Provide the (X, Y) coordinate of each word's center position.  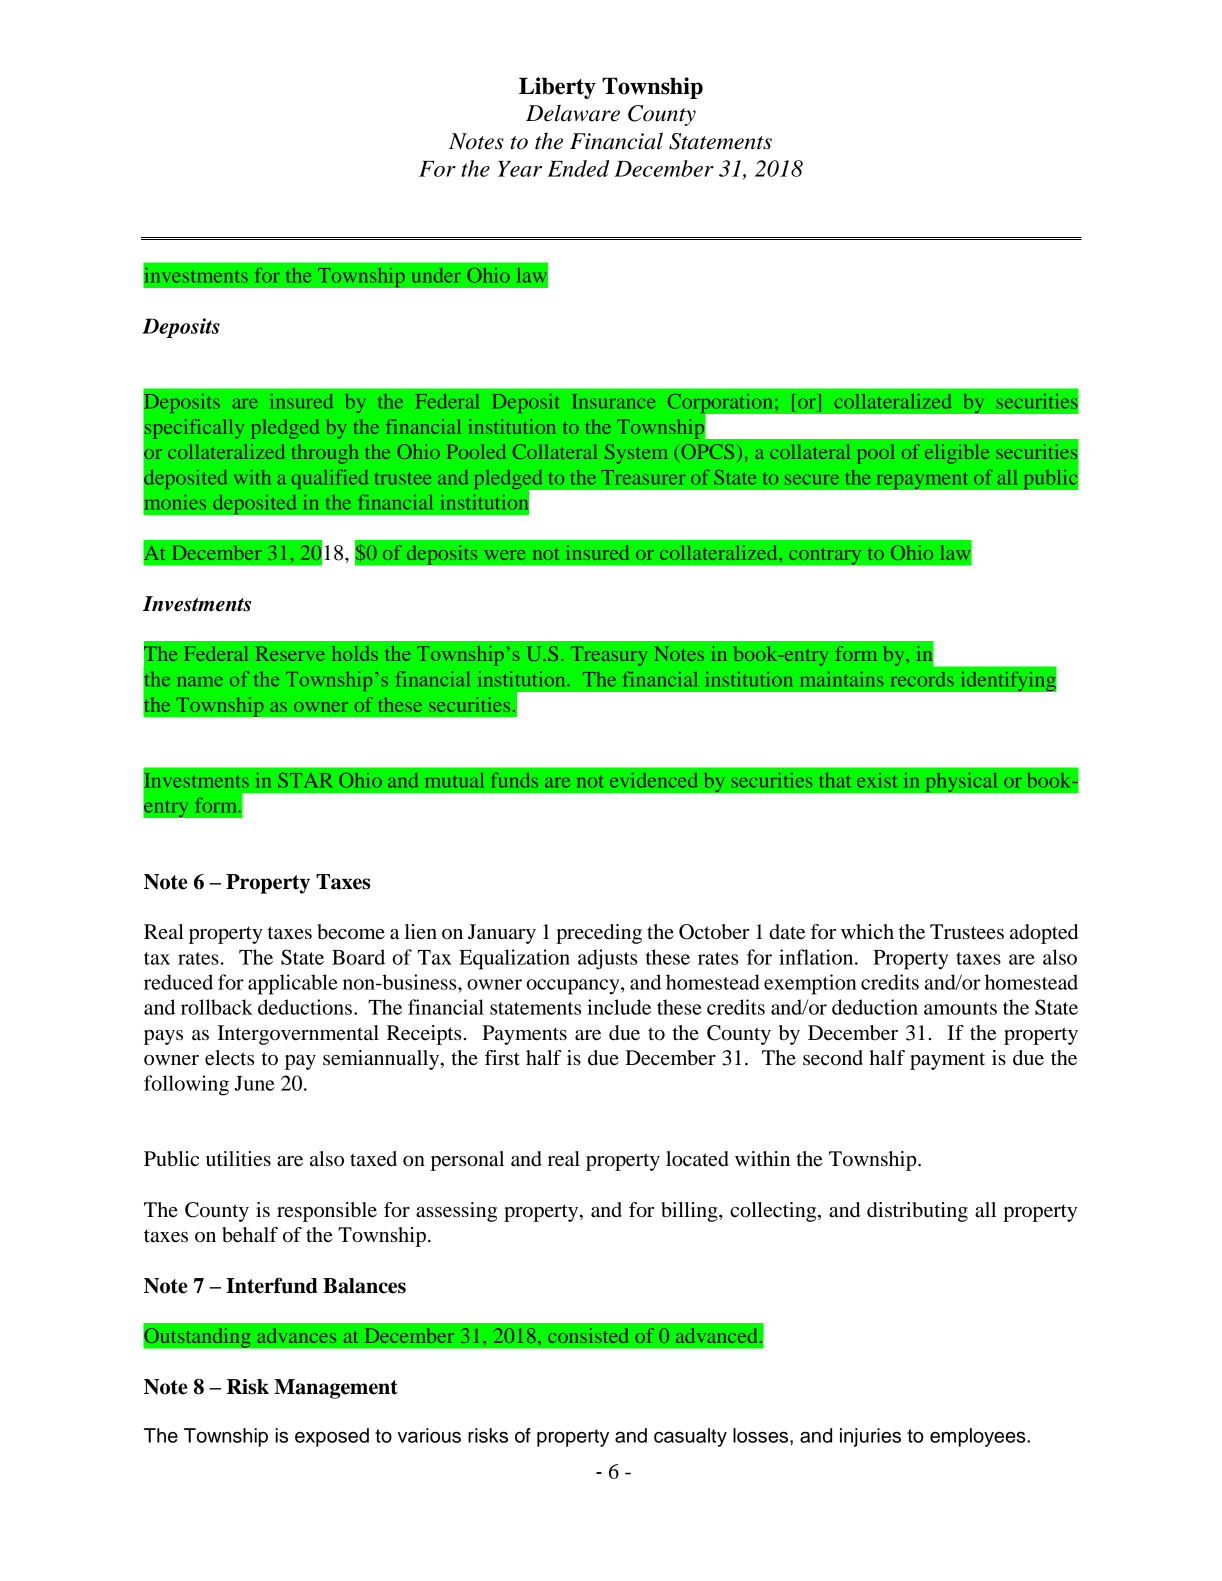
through (325, 454)
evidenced (654, 780)
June (254, 1083)
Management (336, 1389)
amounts (960, 1008)
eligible (957, 454)
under (436, 275)
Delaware (573, 113)
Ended (578, 168)
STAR (305, 780)
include (619, 1007)
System (636, 454)
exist (876, 780)
